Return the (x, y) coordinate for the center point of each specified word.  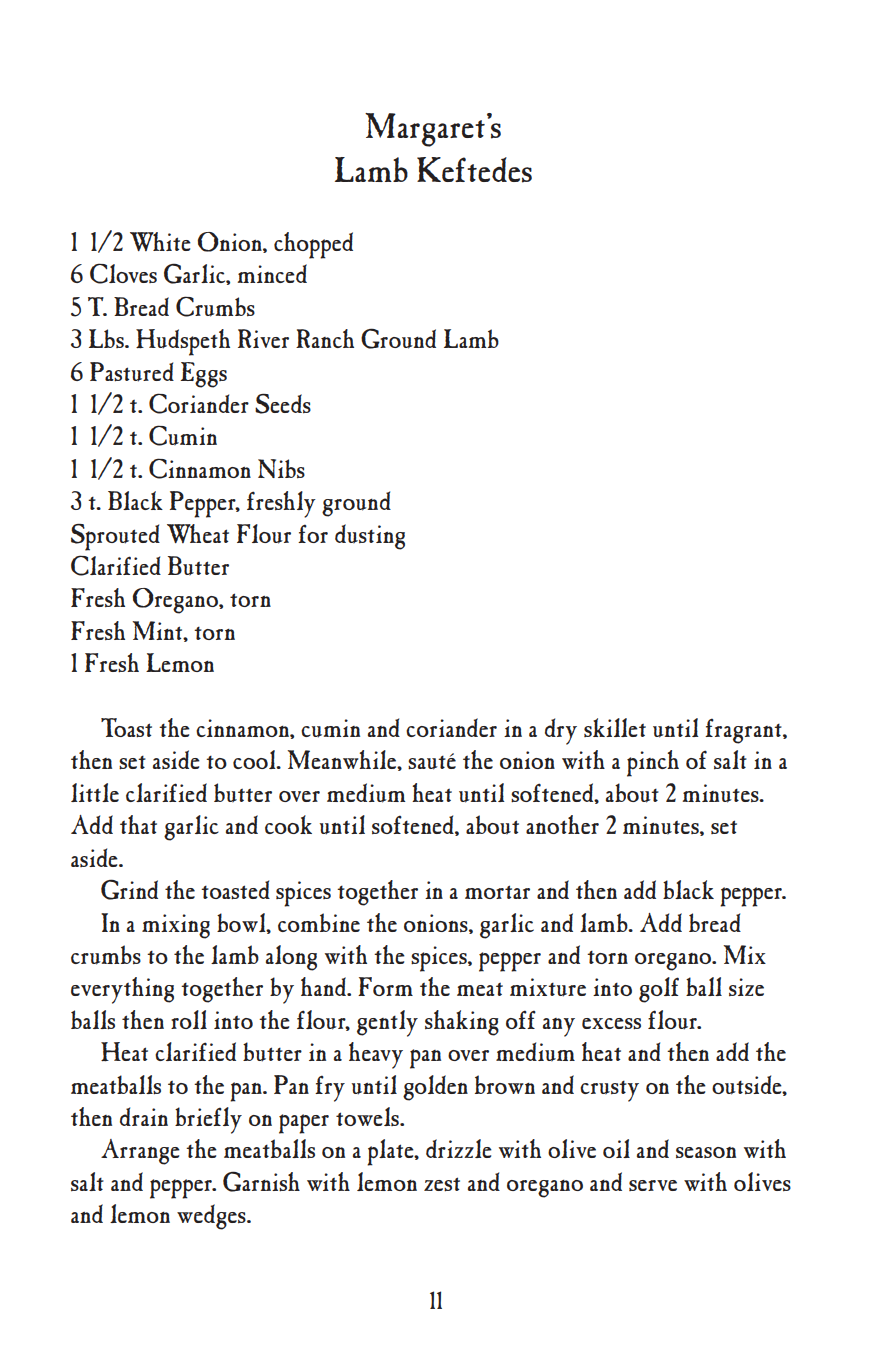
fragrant (744, 731)
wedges (212, 1217)
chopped (313, 245)
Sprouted (115, 537)
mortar (497, 892)
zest (442, 1184)
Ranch (325, 338)
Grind (129, 889)
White (160, 241)
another (562, 824)
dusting (370, 537)
